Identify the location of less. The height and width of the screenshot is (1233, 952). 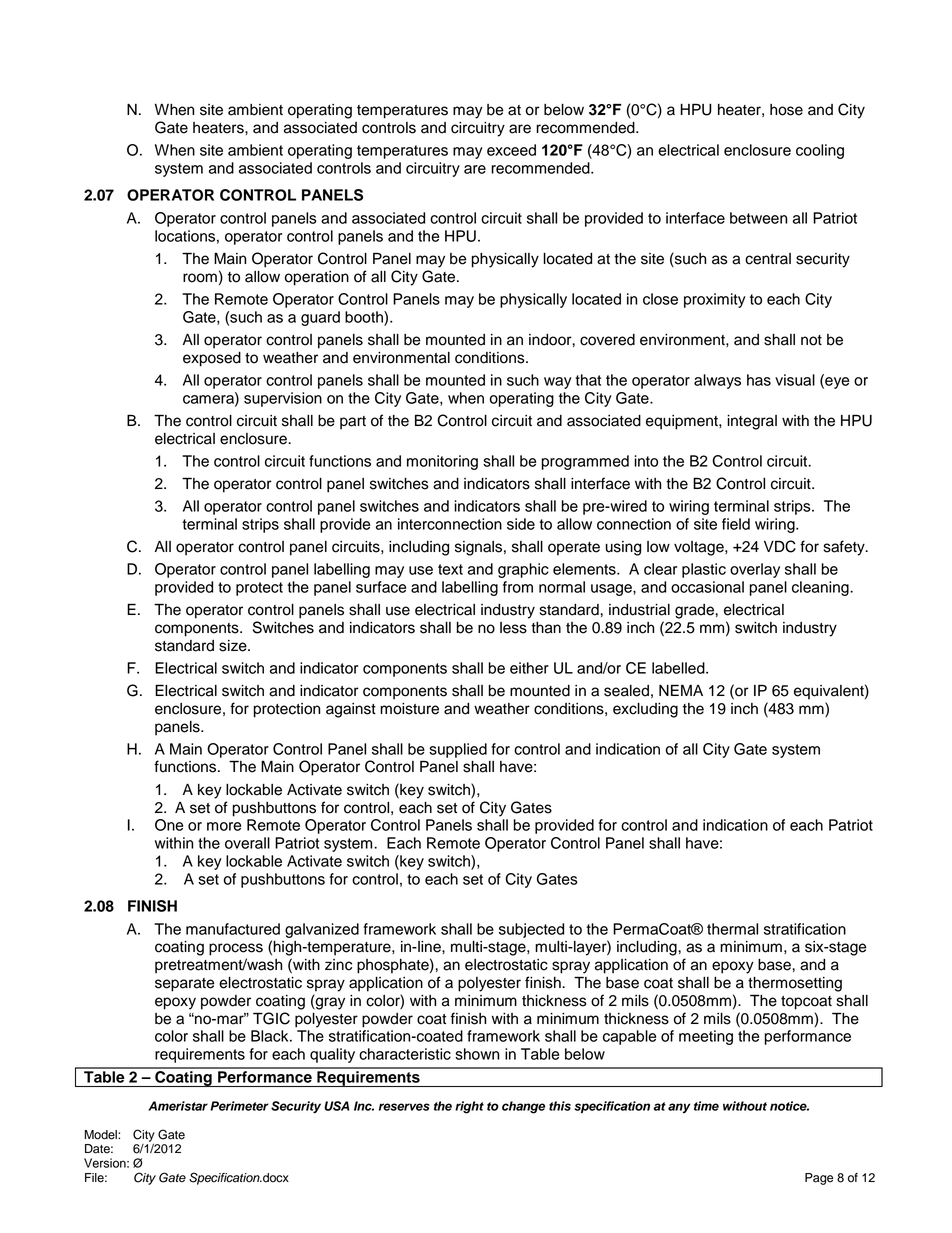
(513, 628).
